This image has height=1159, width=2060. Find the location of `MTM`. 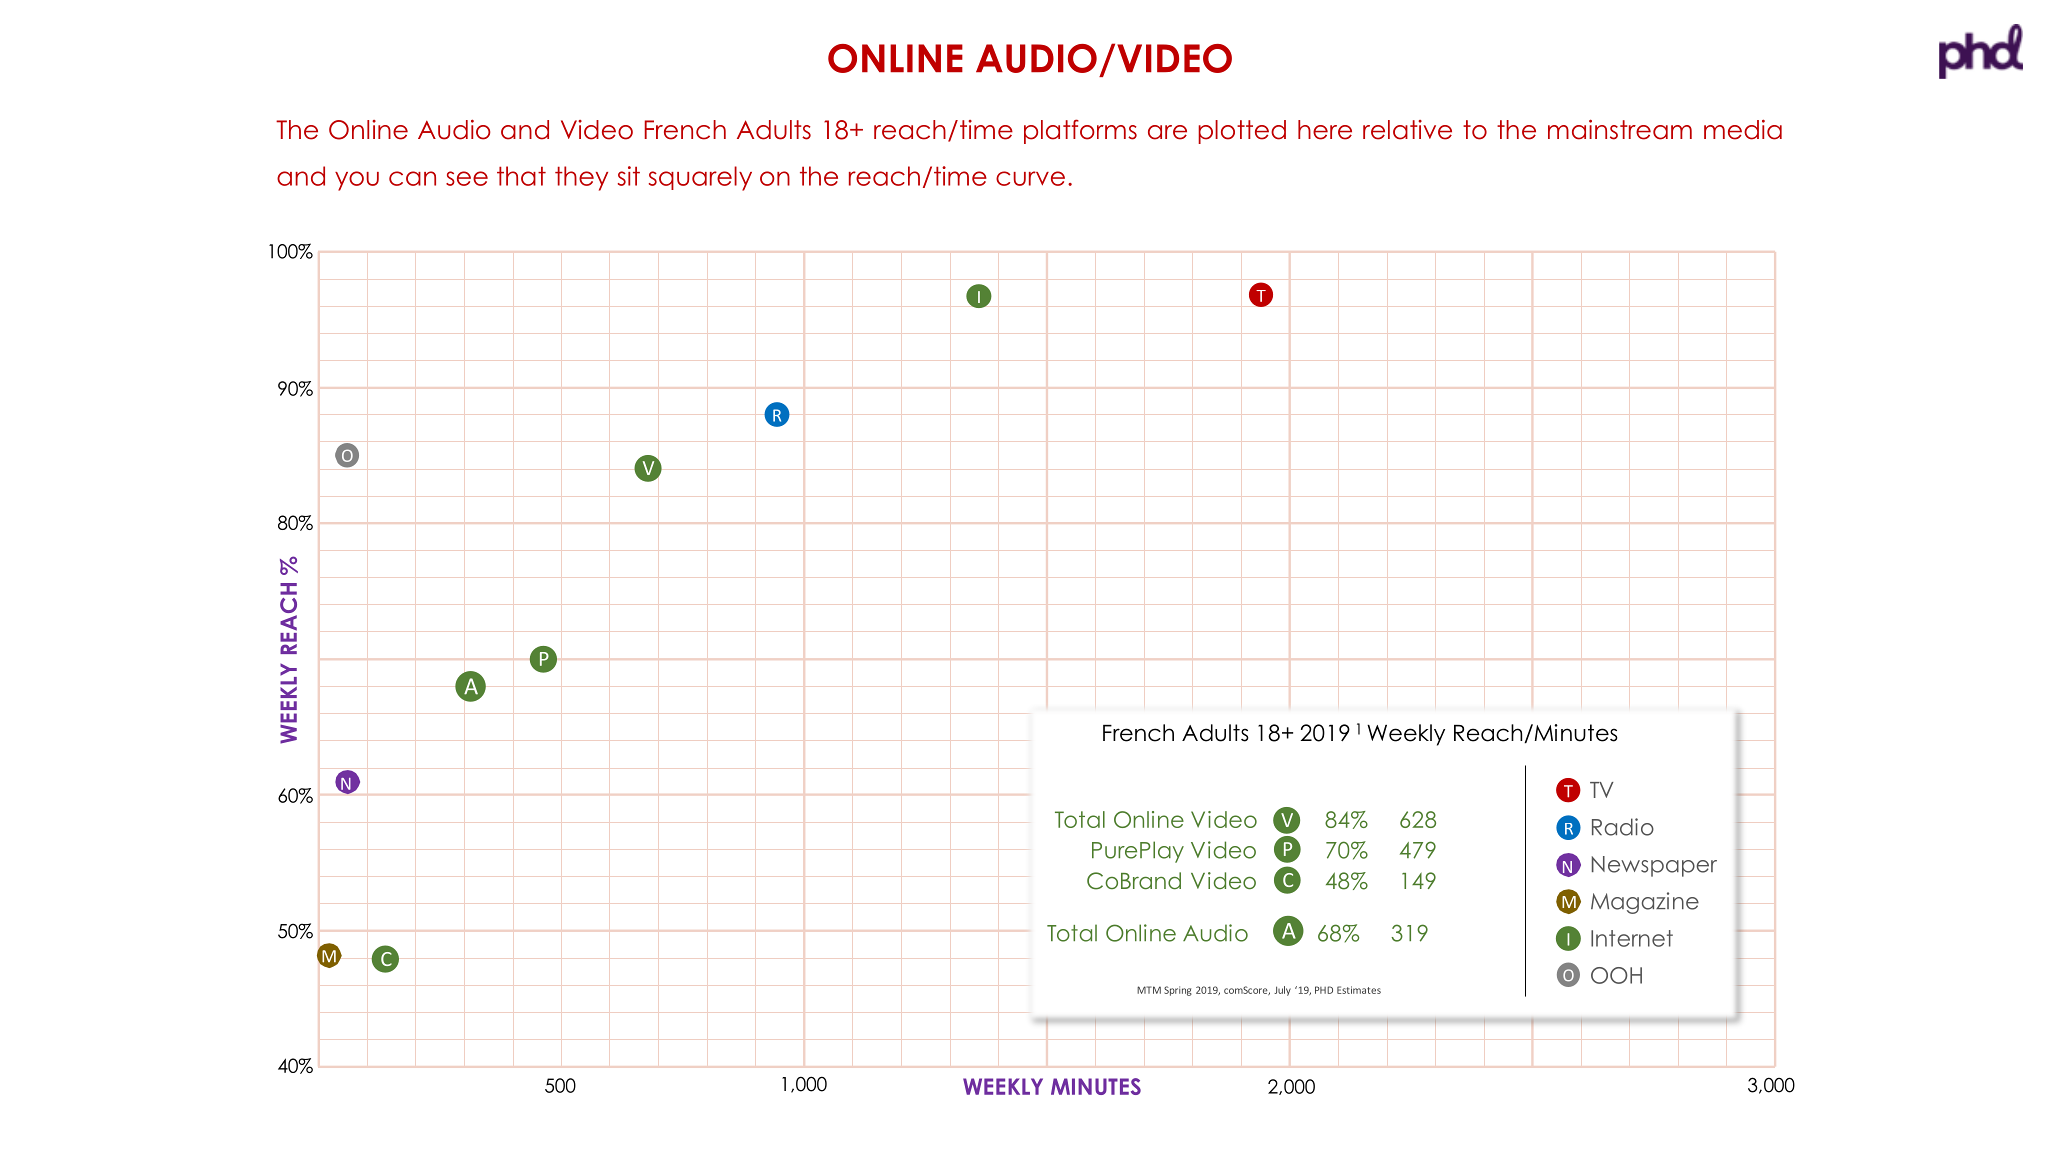

MTM is located at coordinates (1149, 990).
